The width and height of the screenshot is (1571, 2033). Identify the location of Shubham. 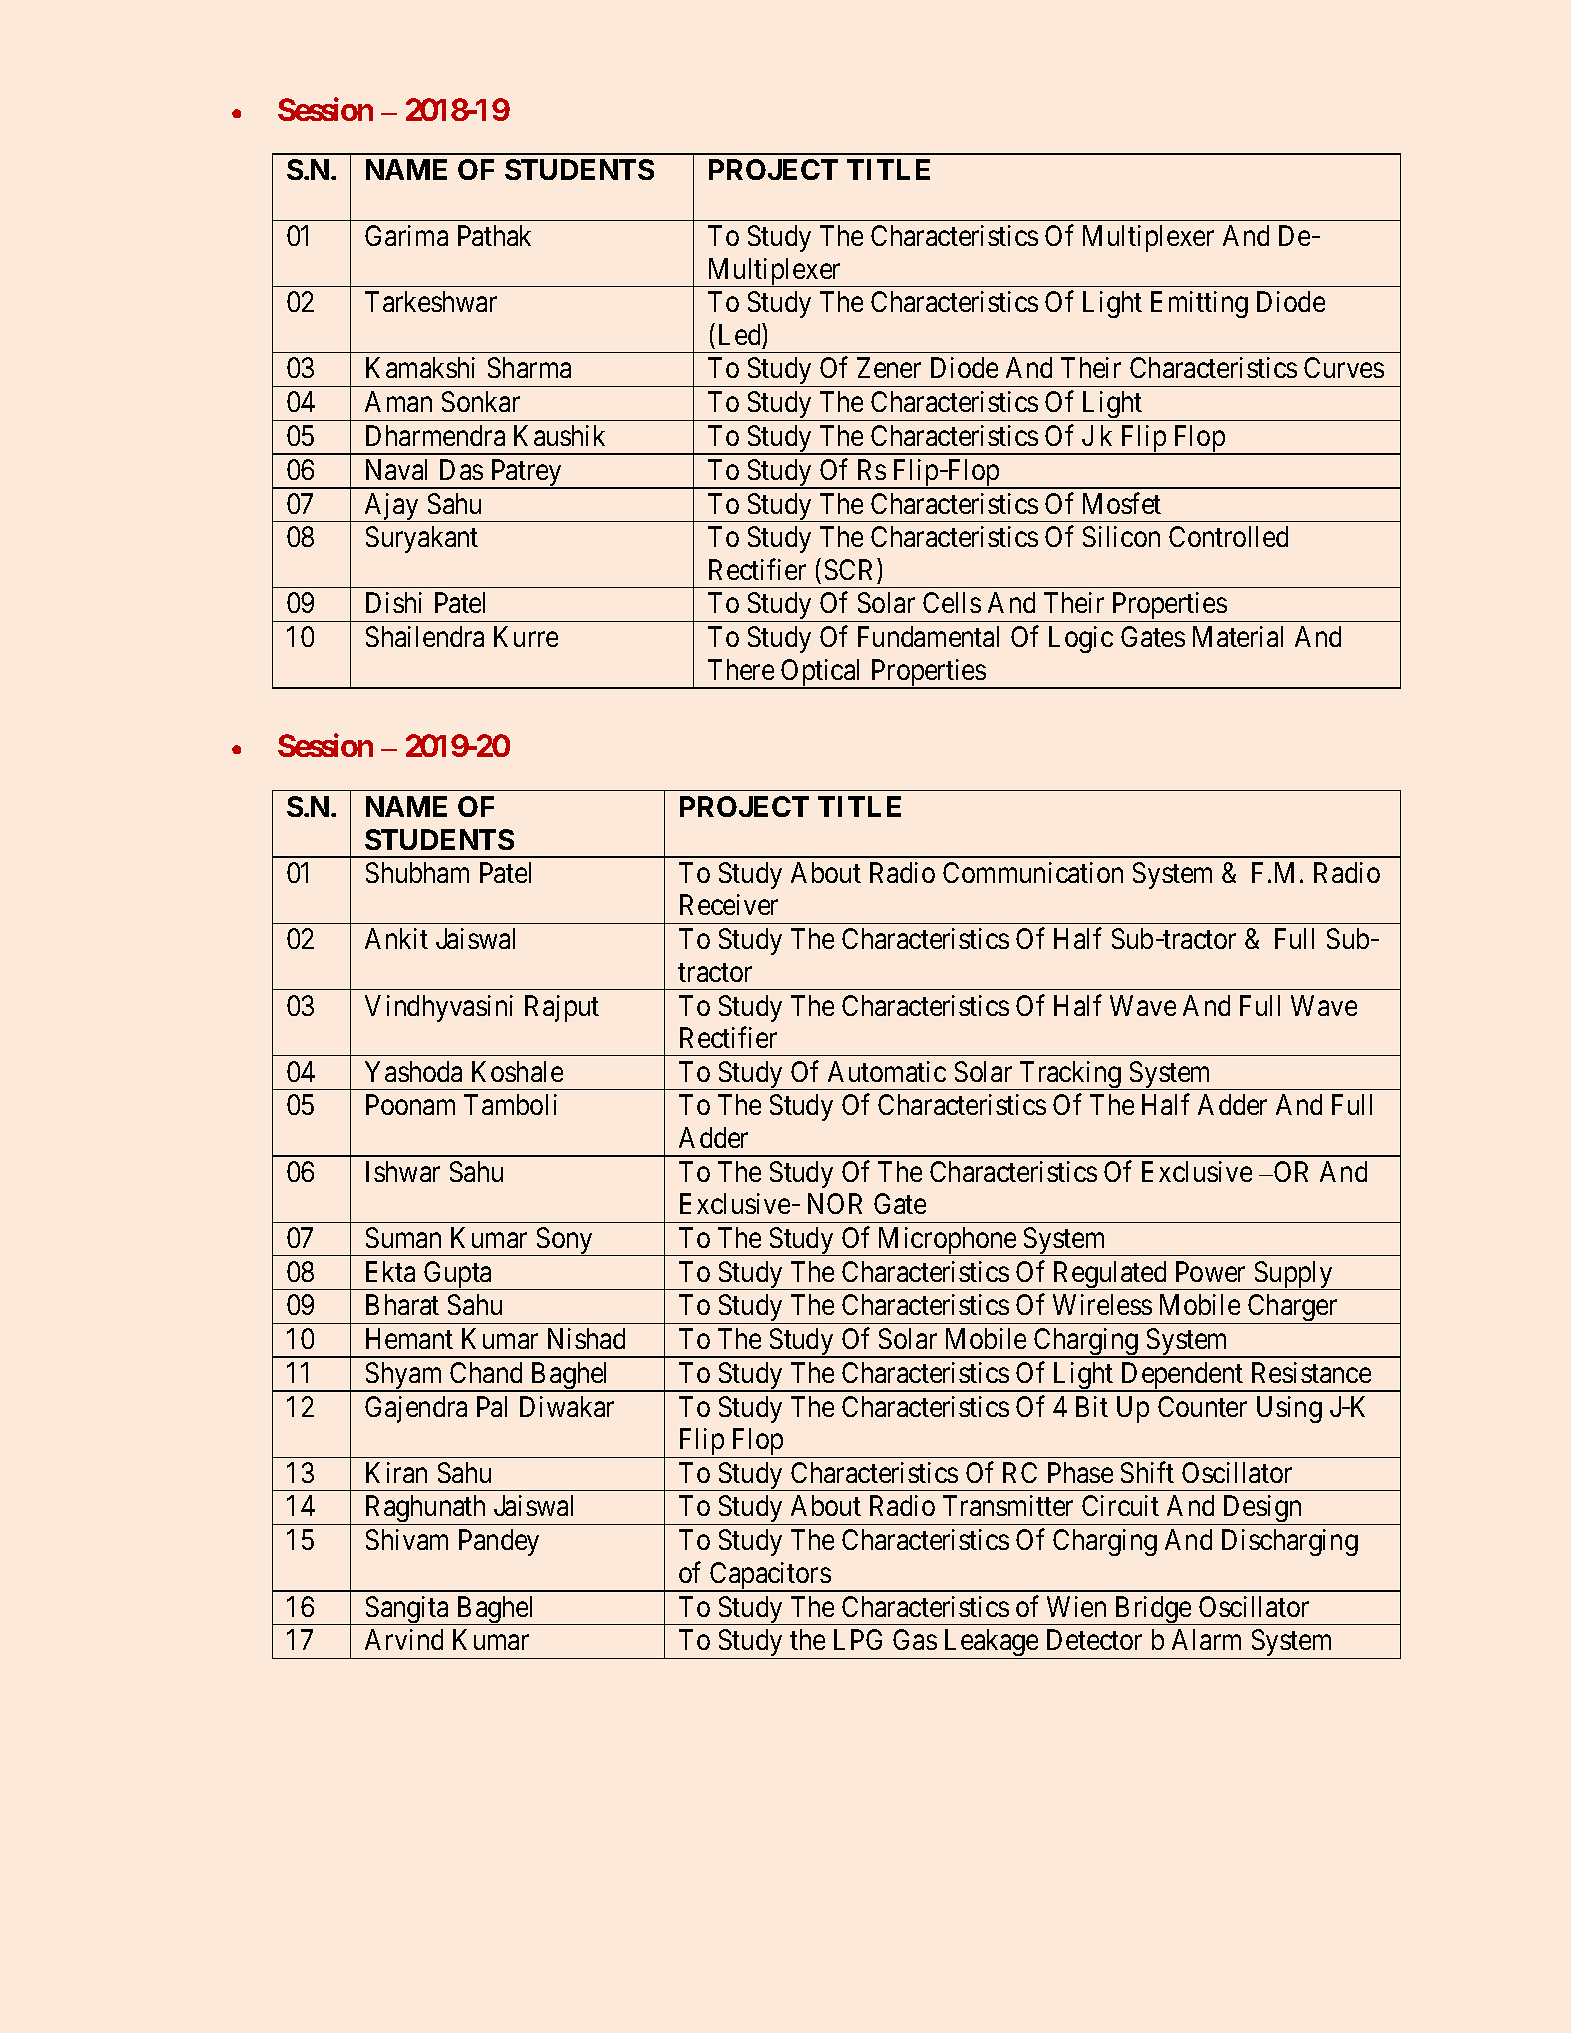
(417, 872).
